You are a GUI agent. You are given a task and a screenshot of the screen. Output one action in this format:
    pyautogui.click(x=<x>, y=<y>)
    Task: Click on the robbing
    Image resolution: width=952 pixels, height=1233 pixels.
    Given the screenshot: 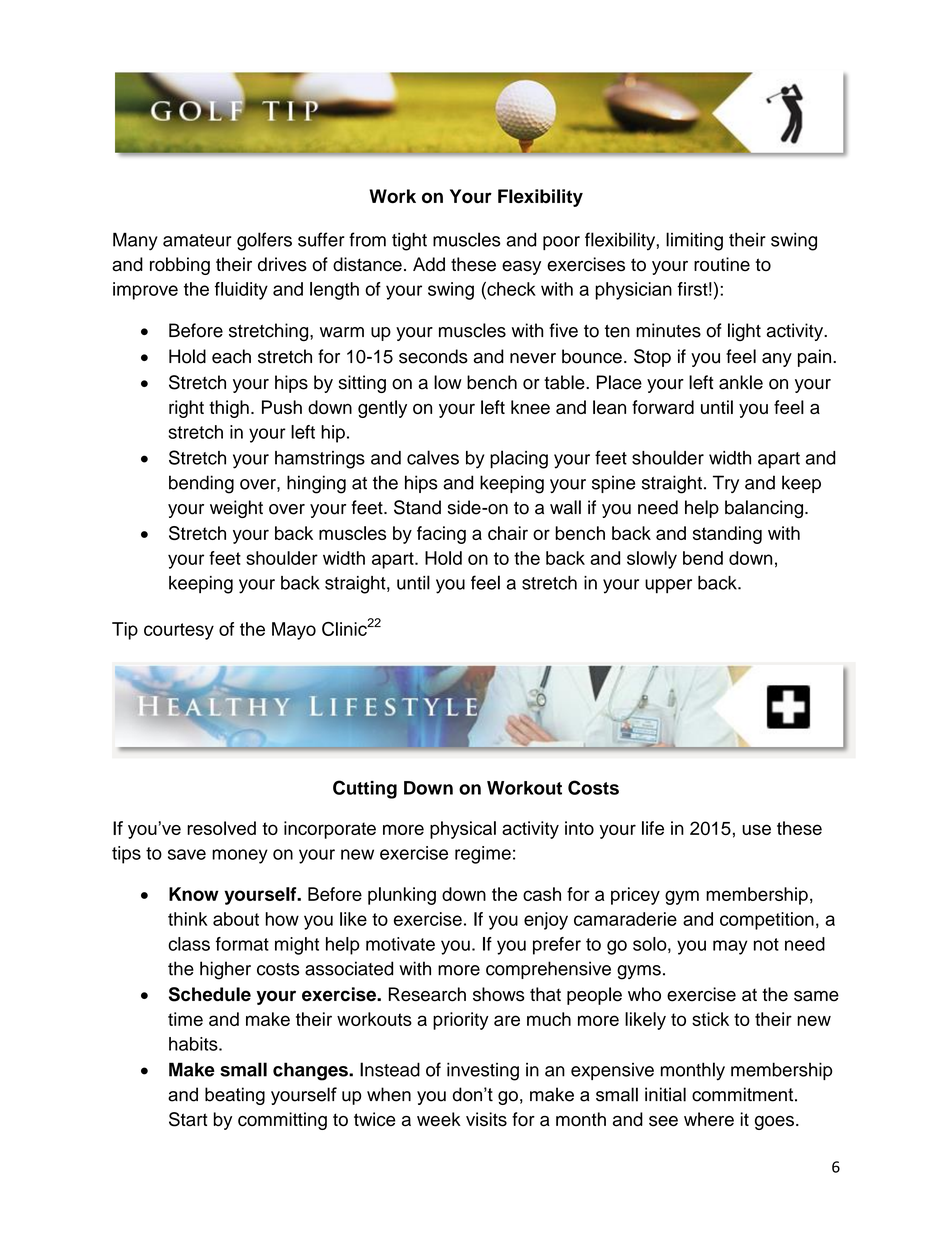 What is the action you would take?
    pyautogui.click(x=180, y=266)
